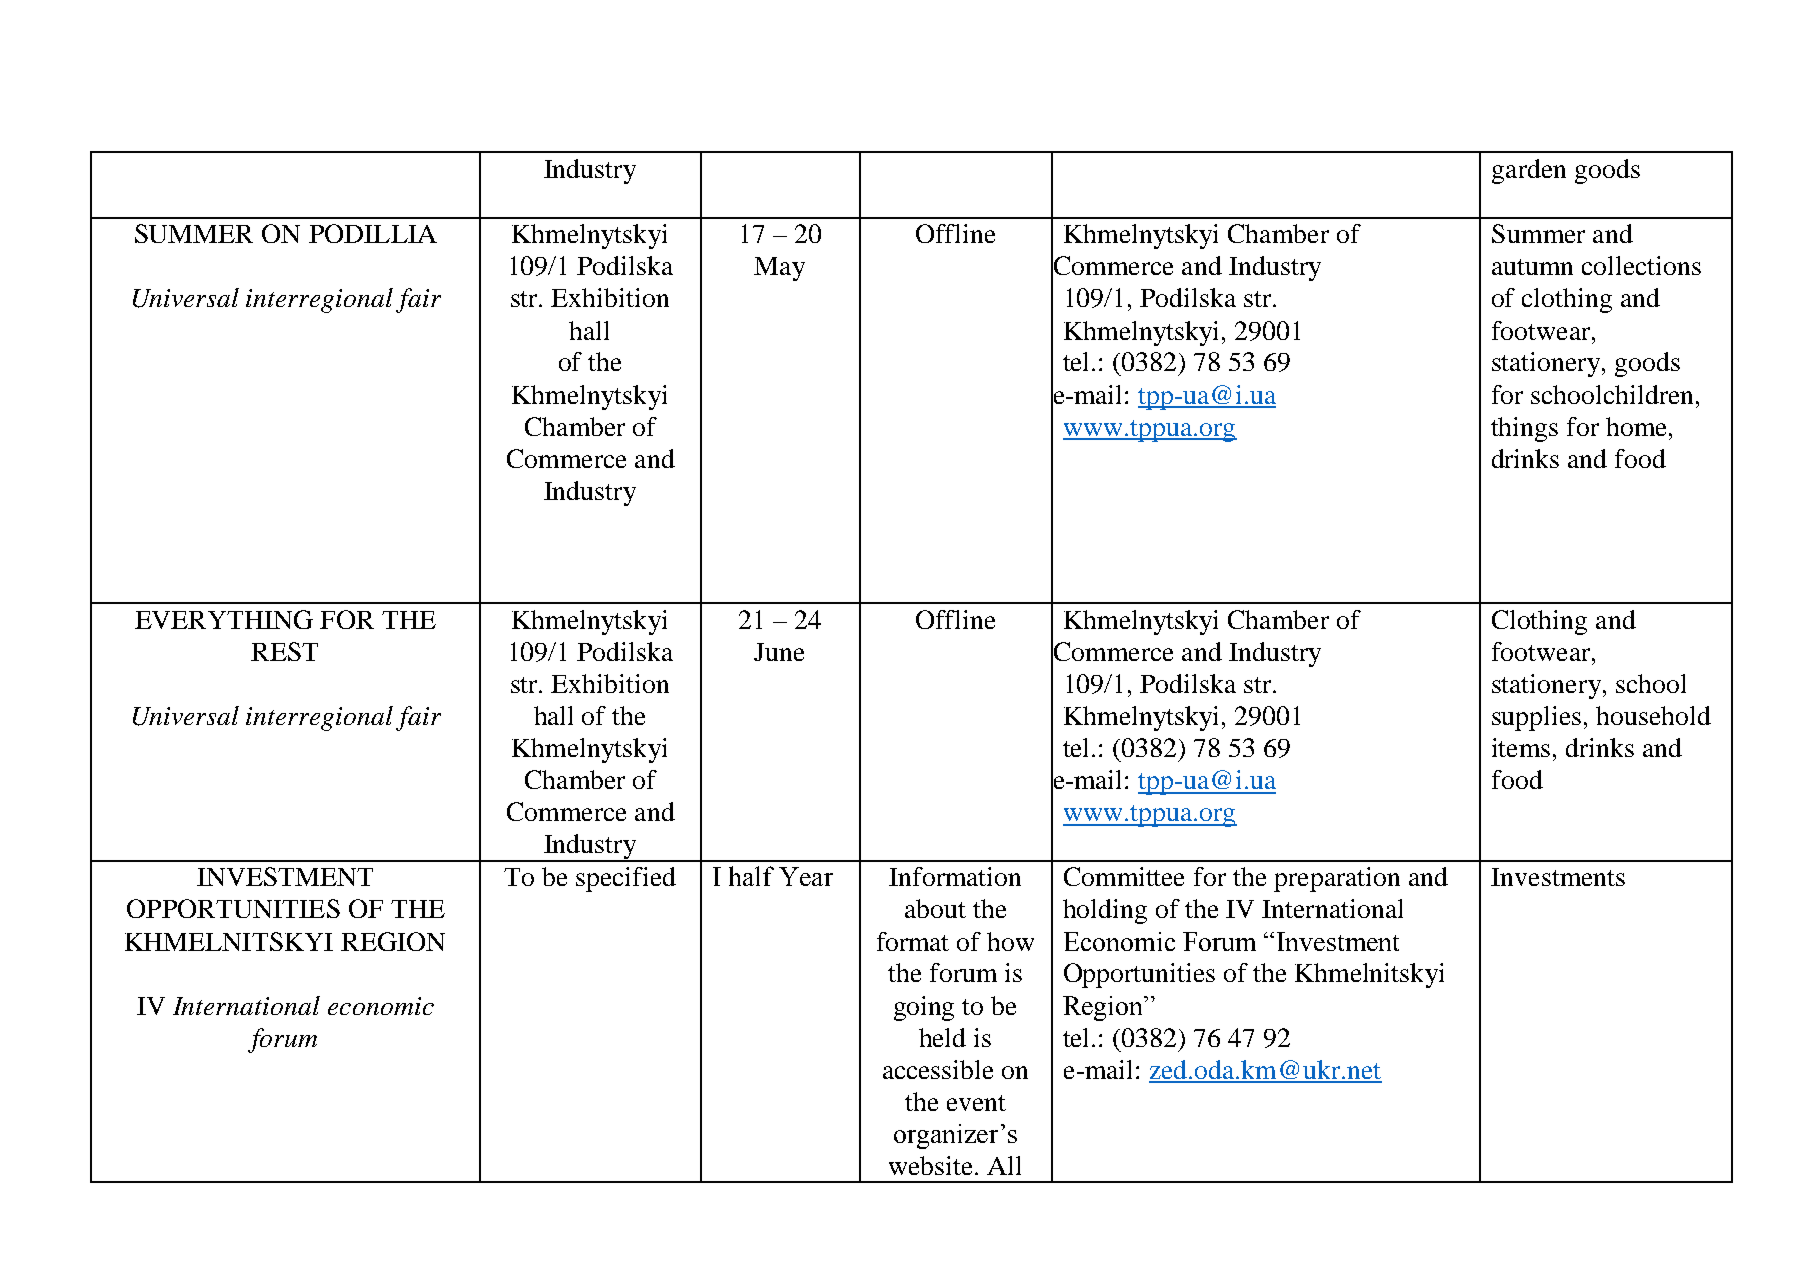 This document has height=1276, width=1805. What do you see at coordinates (1532, 267) in the document?
I see `autumn` at bounding box center [1532, 267].
